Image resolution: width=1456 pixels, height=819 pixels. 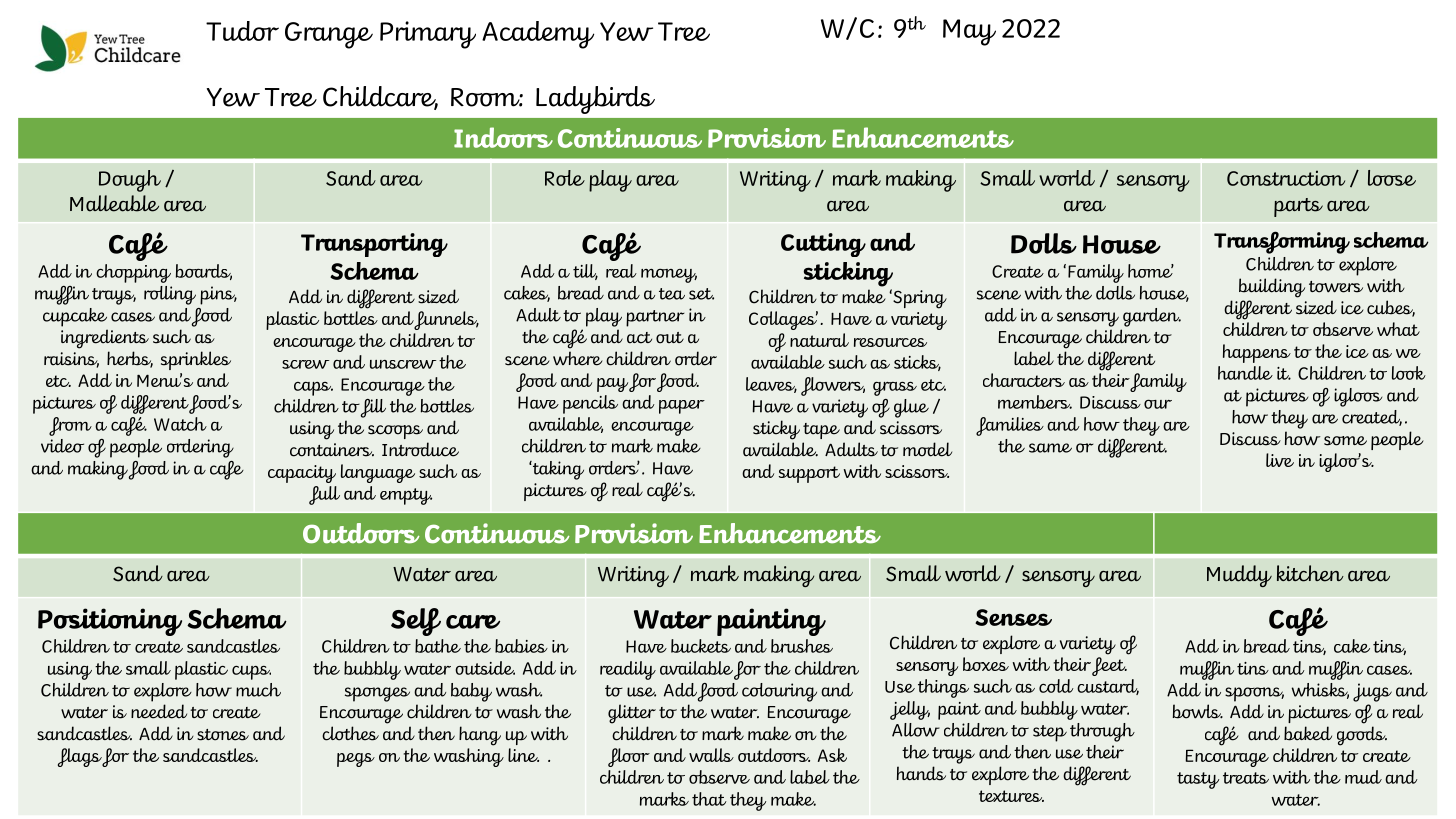 What do you see at coordinates (538, 35) in the screenshot?
I see `Academy` at bounding box center [538, 35].
